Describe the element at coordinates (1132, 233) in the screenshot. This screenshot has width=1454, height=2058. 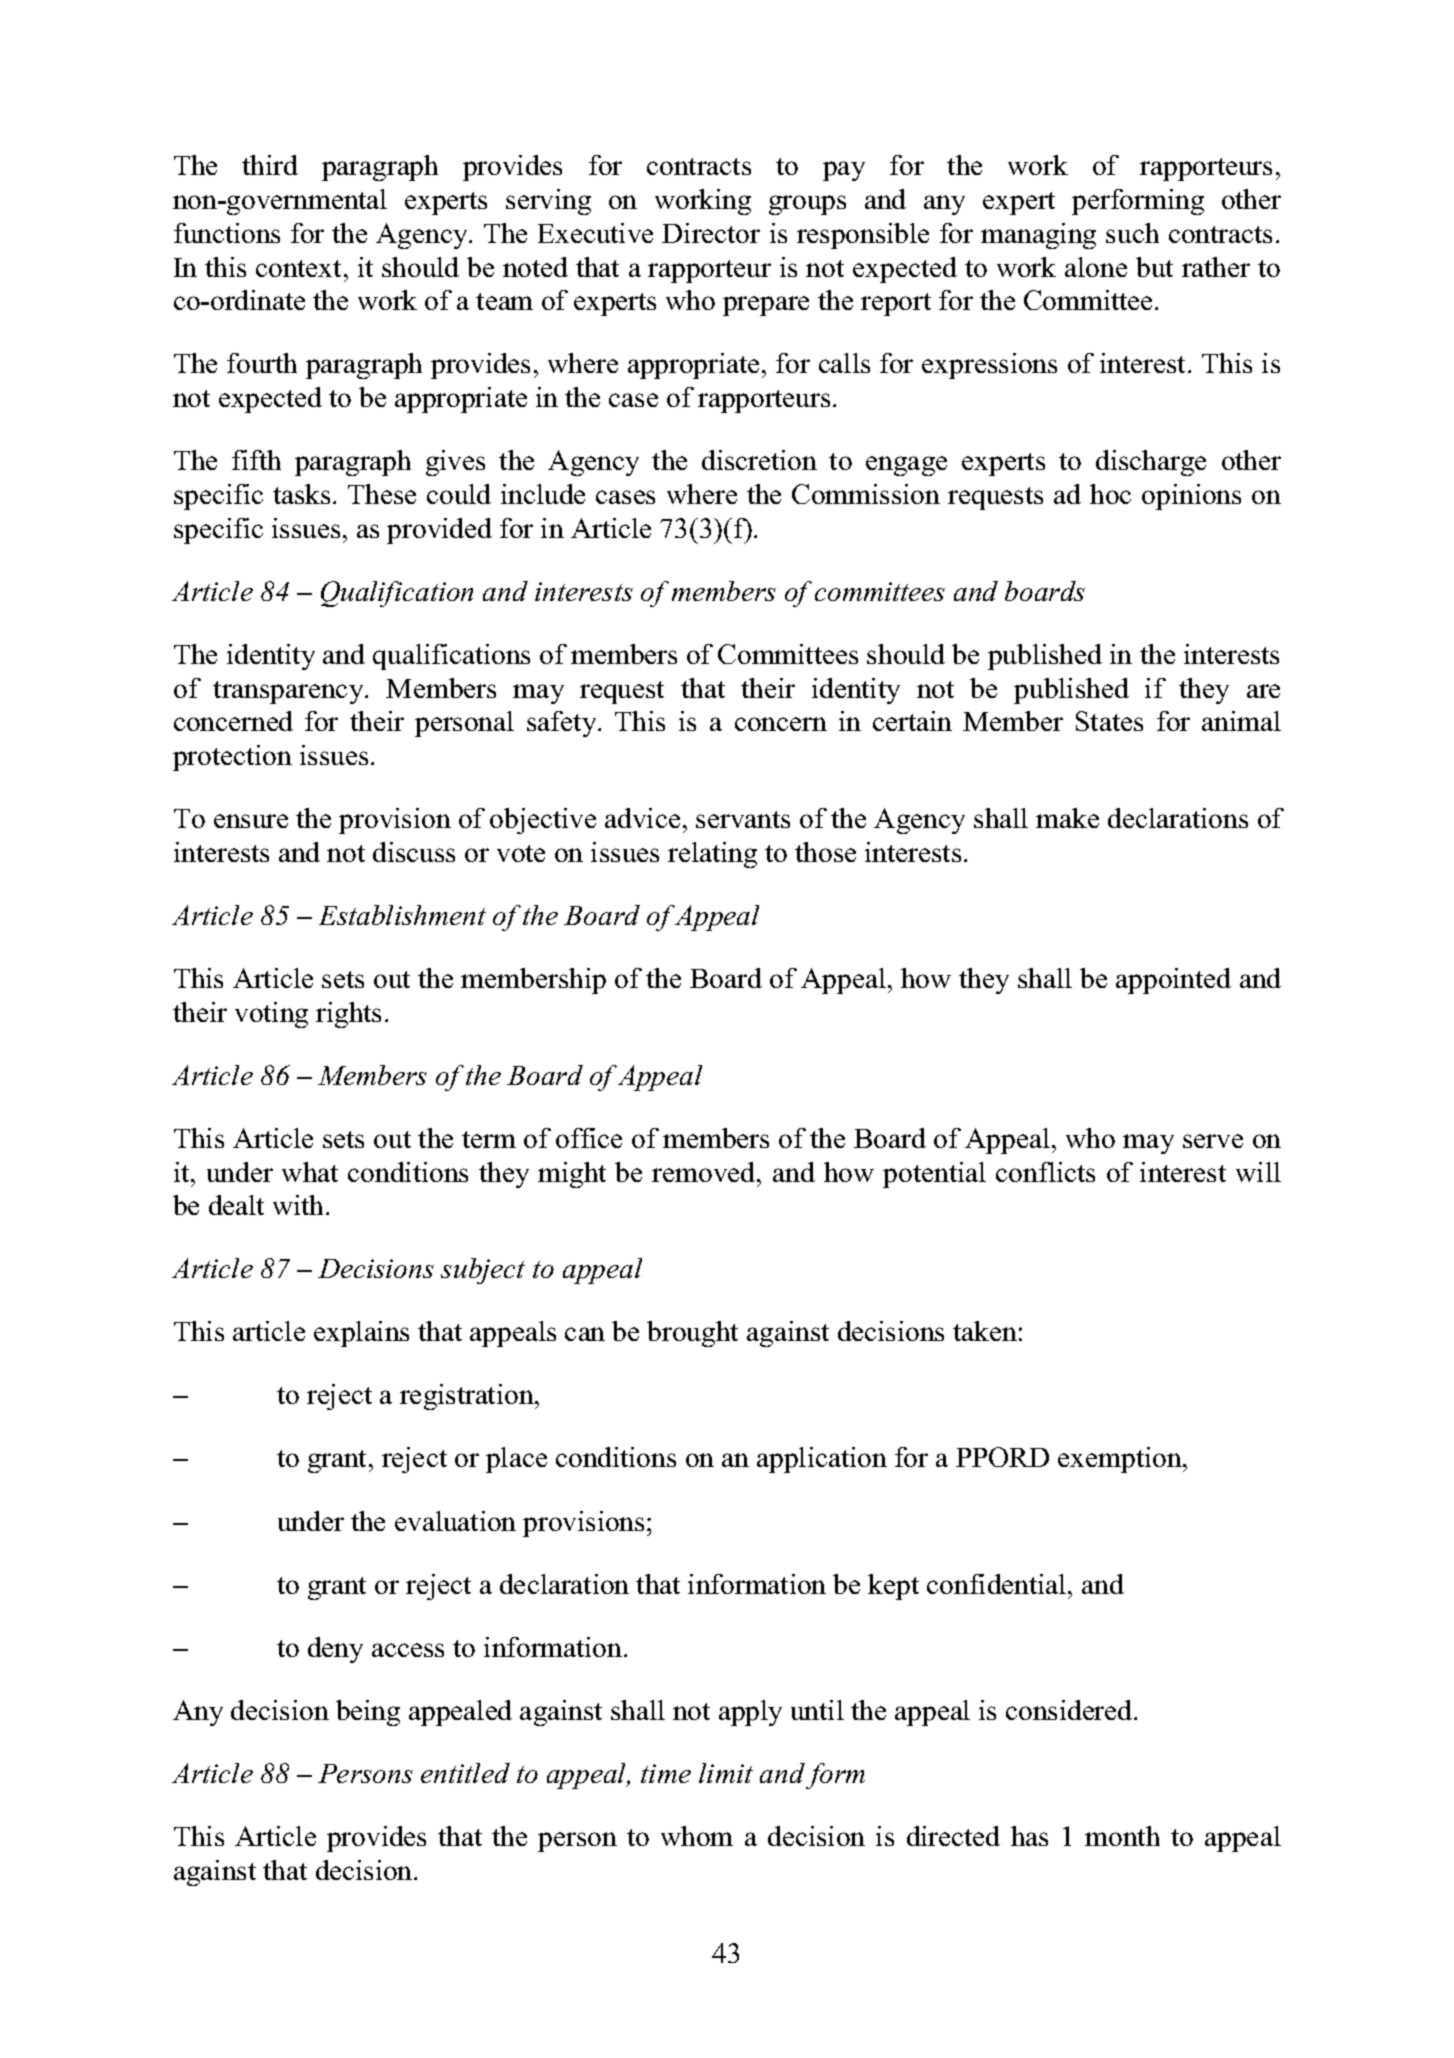
I see `such` at that location.
